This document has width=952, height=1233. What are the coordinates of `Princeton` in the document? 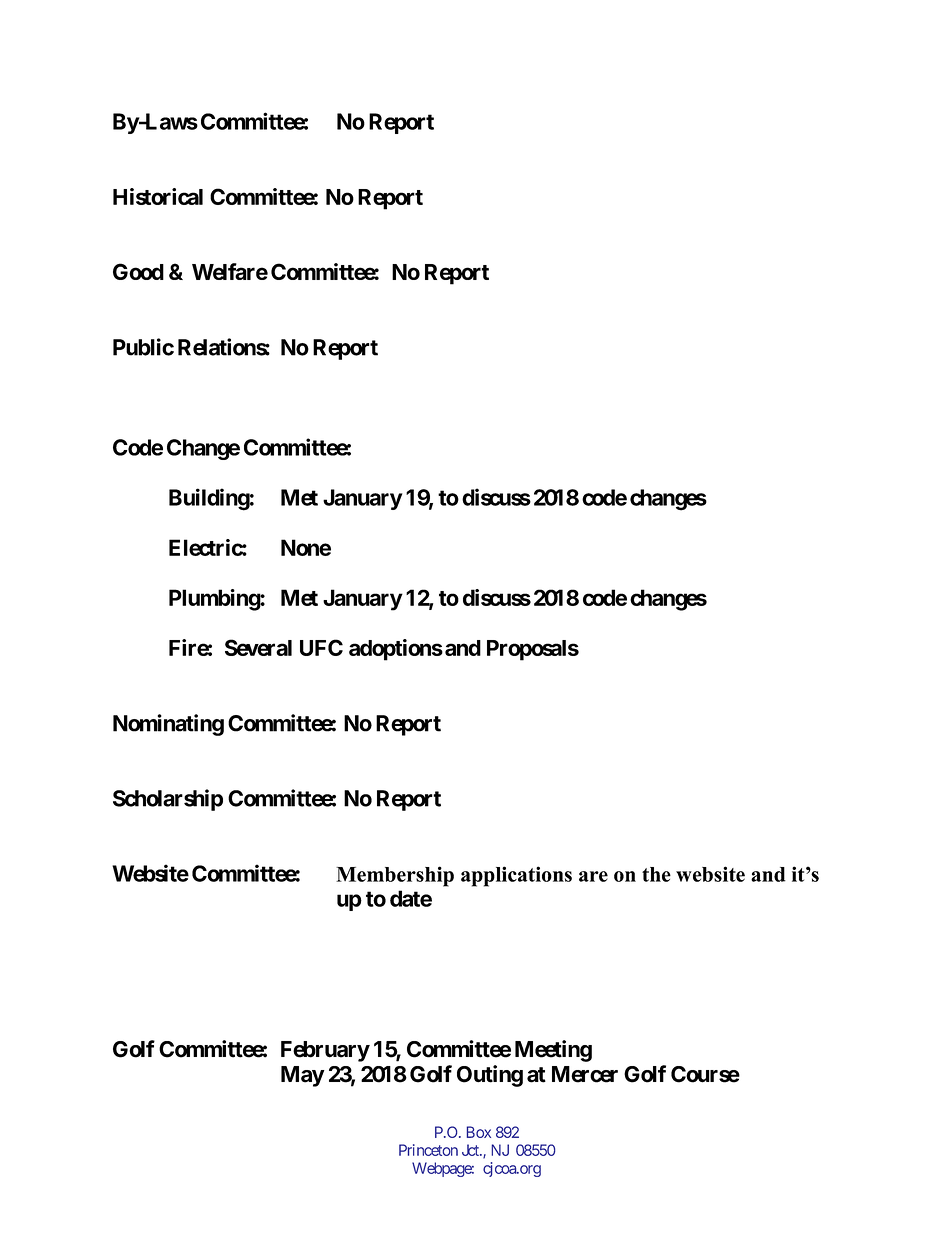 It's located at (428, 1150).
